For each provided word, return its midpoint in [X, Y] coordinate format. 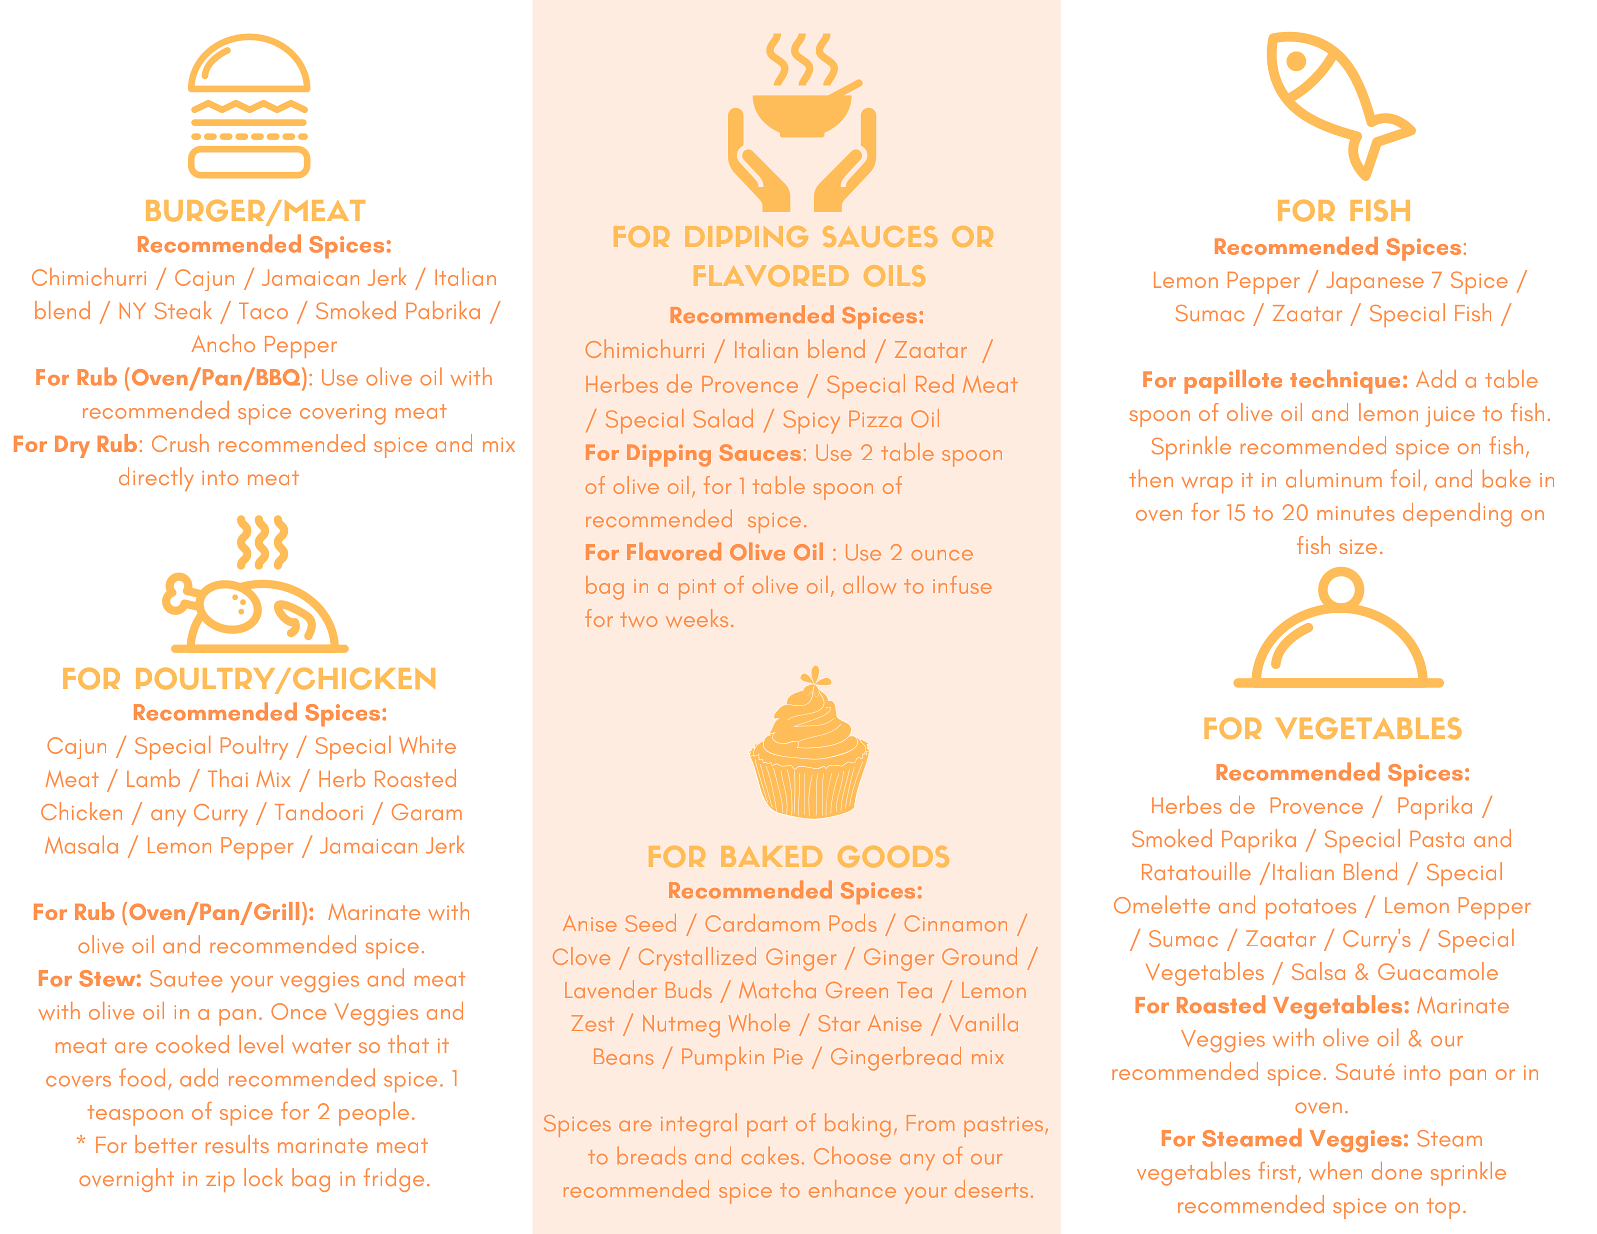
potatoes [1311, 909]
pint [697, 589]
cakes [770, 1155]
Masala [81, 844]
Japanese [1375, 283]
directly [156, 479]
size [1358, 547]
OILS [894, 276]
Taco [263, 311]
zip [220, 1182]
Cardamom [762, 923]
